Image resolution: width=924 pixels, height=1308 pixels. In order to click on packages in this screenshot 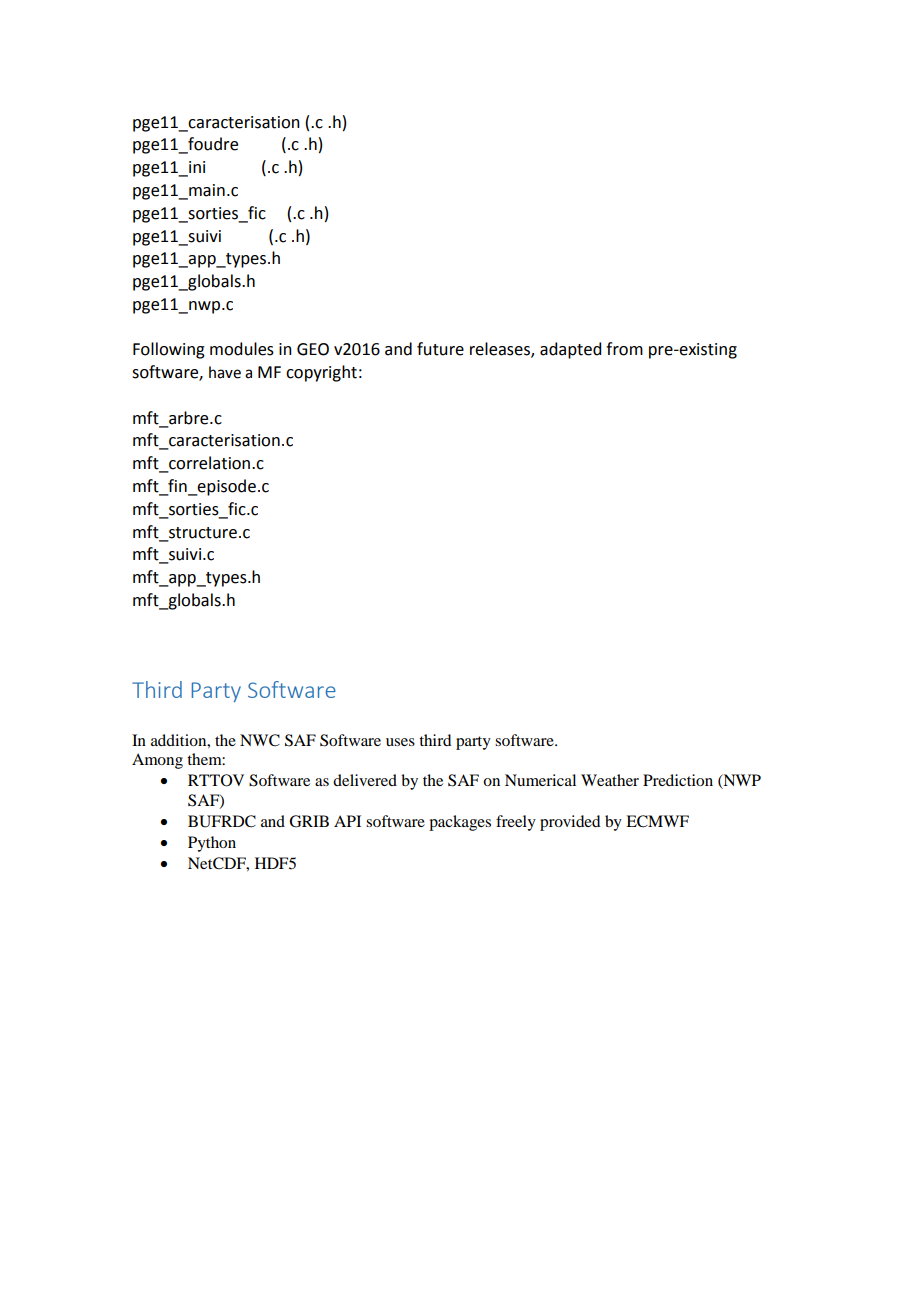, I will do `click(460, 823)`.
